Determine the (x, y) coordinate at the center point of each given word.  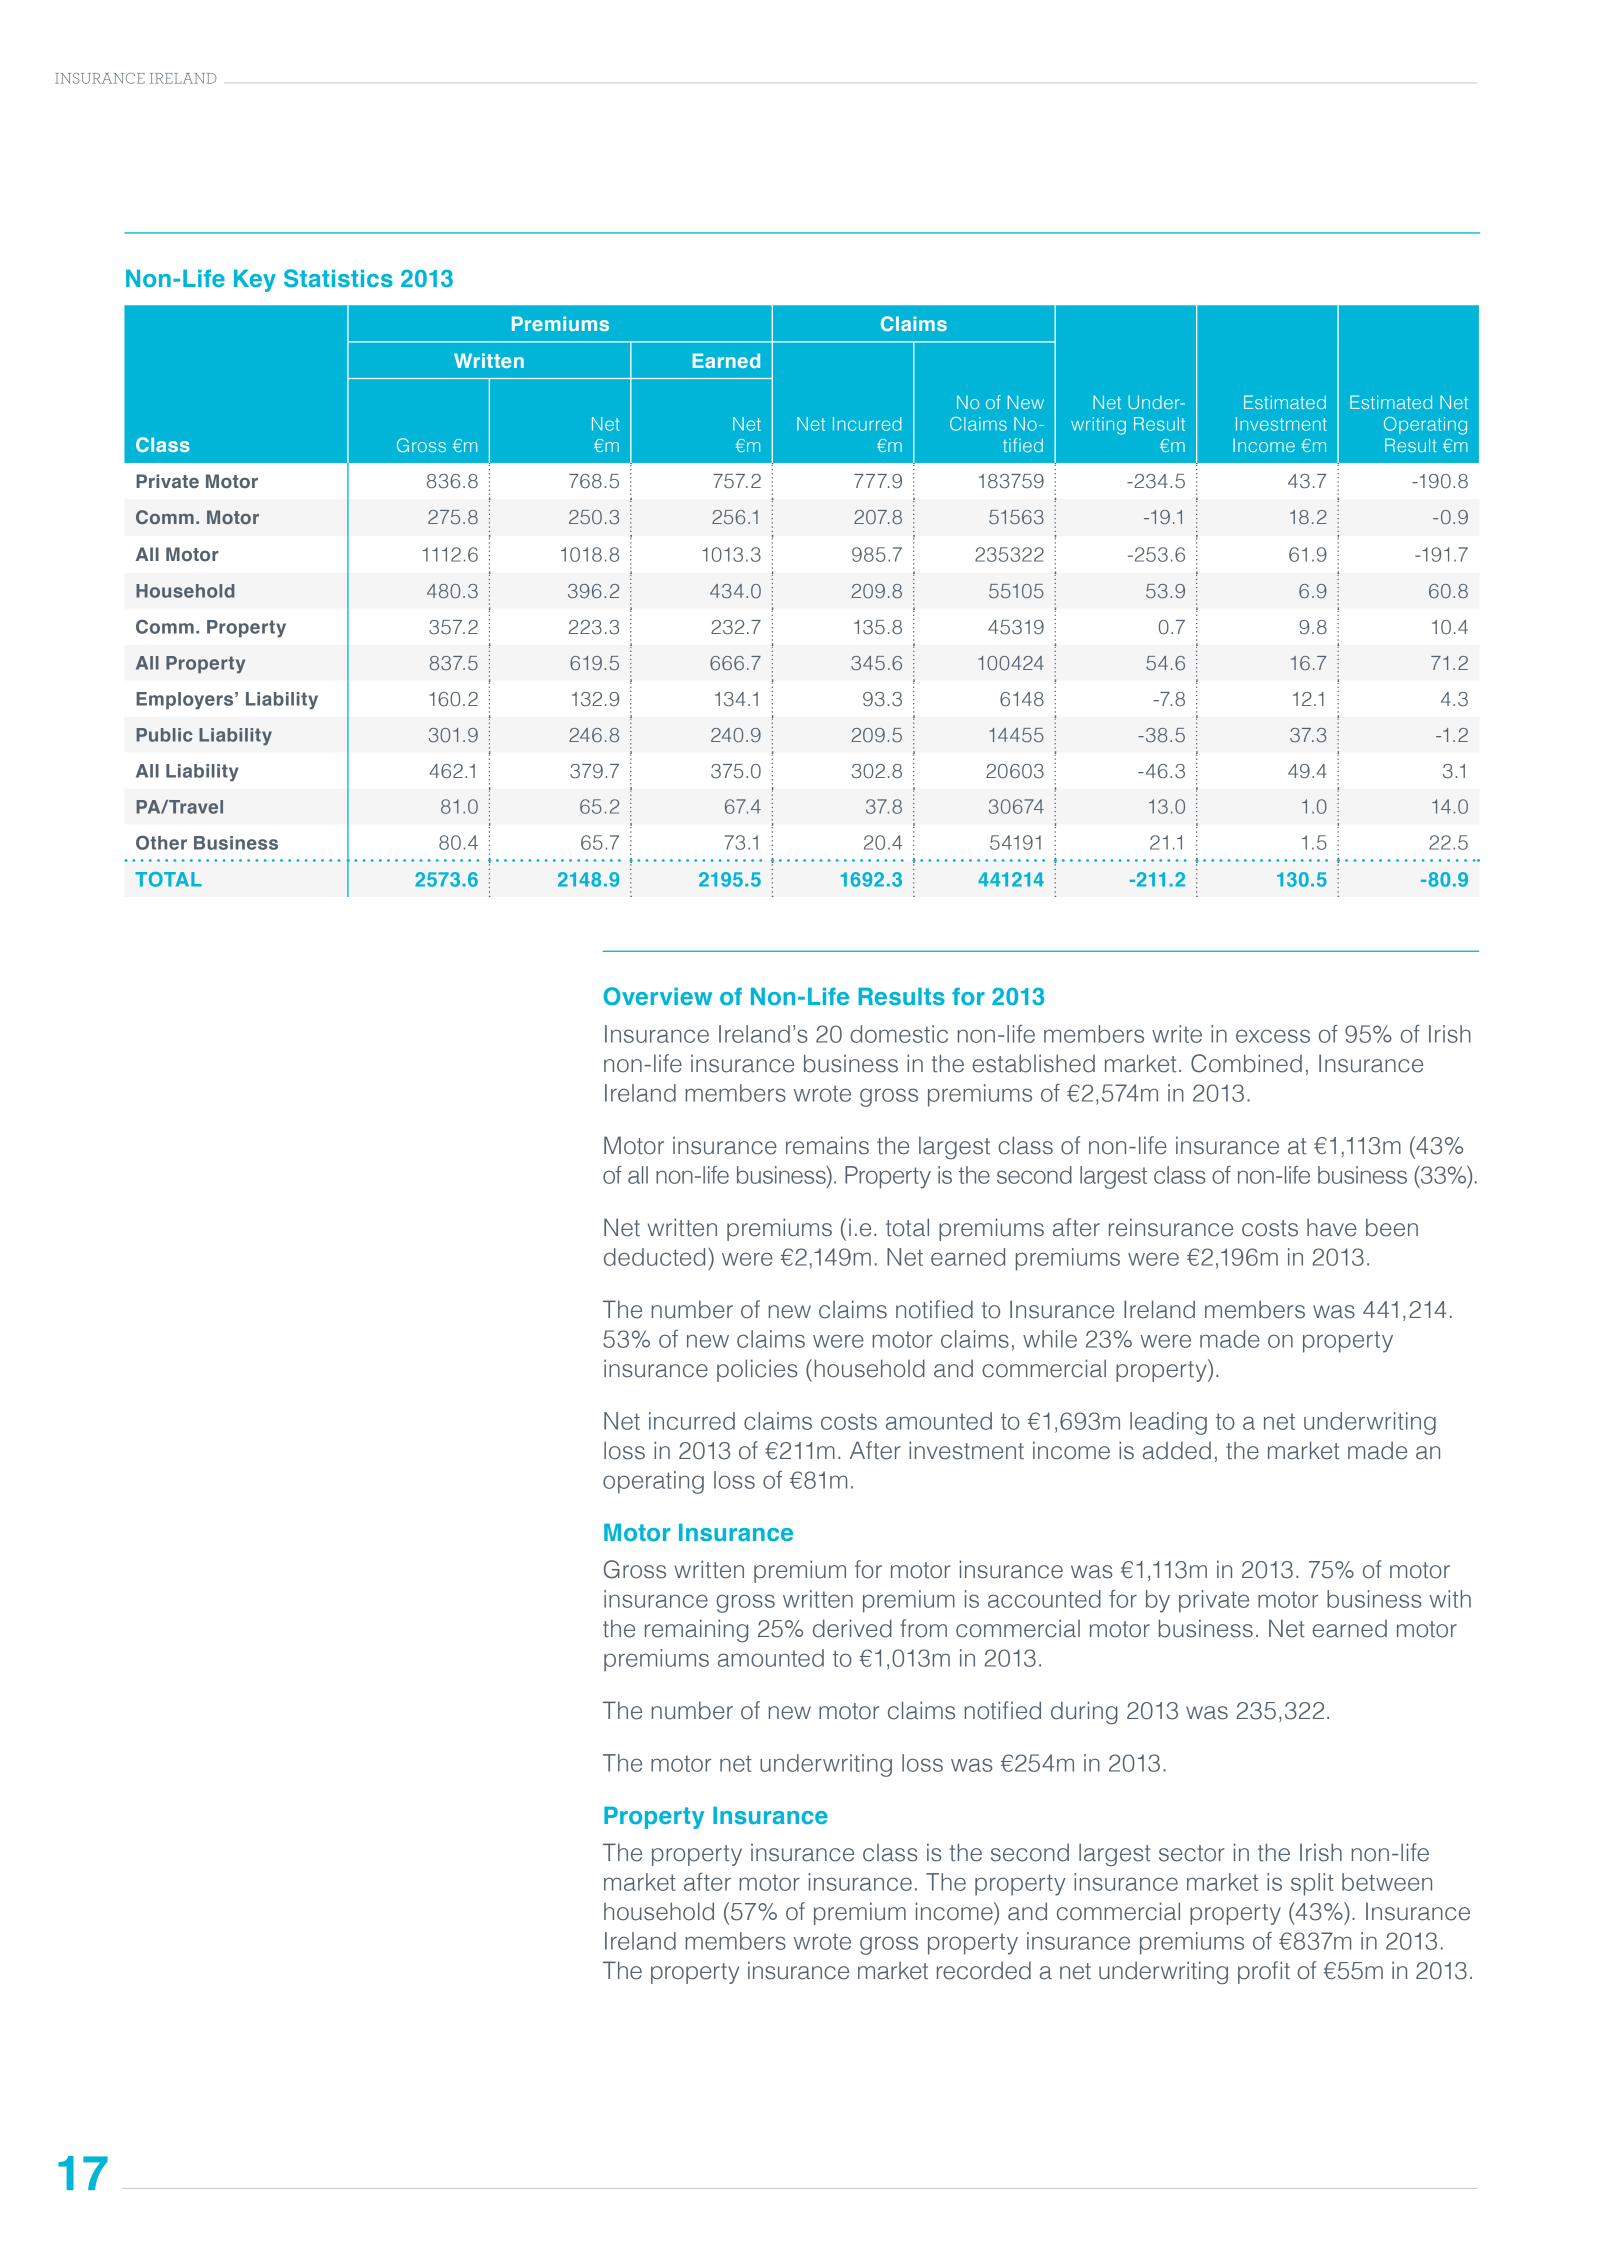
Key (255, 281)
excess (1273, 1036)
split (1312, 1884)
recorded (984, 1970)
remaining (696, 1630)
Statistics (338, 278)
